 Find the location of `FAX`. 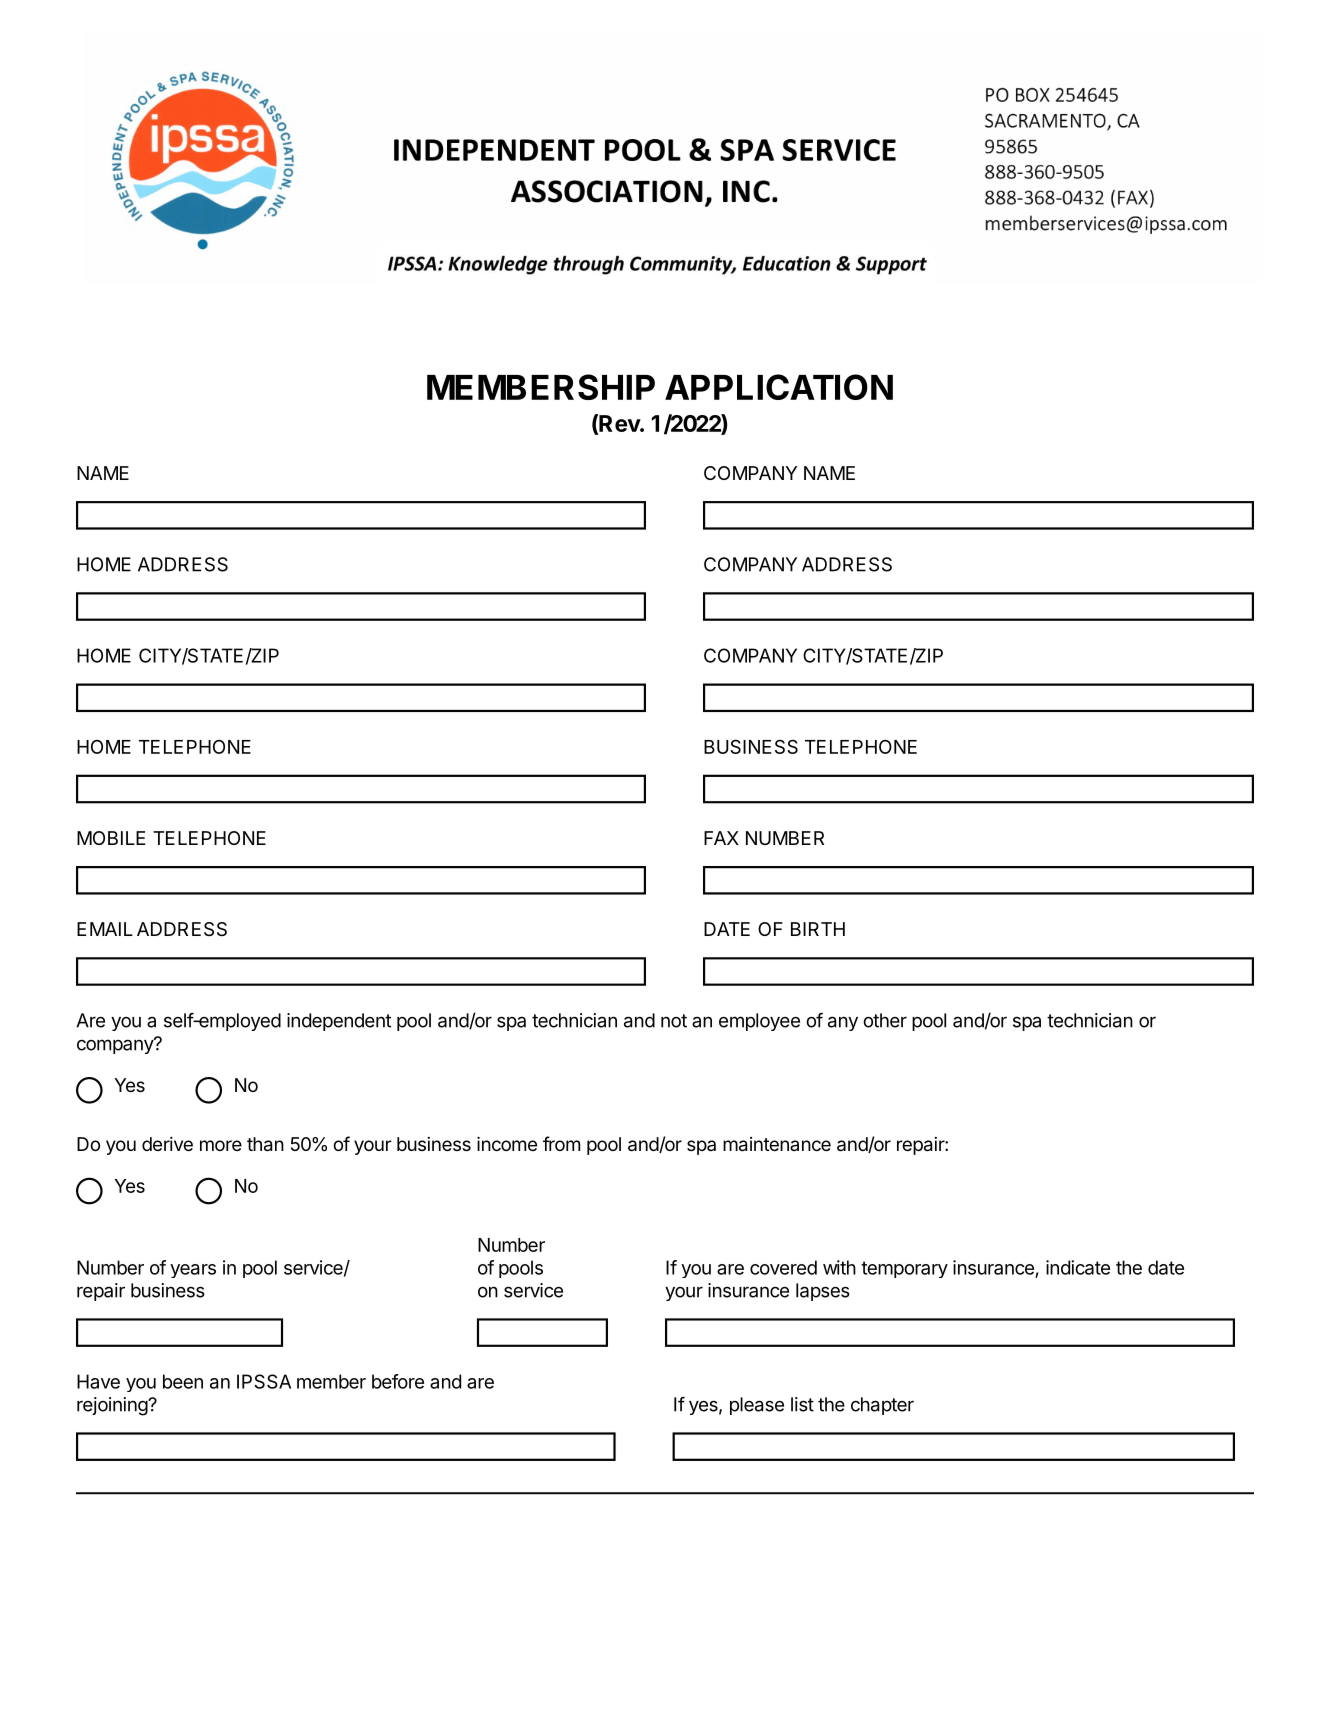

FAX is located at coordinates (721, 838).
